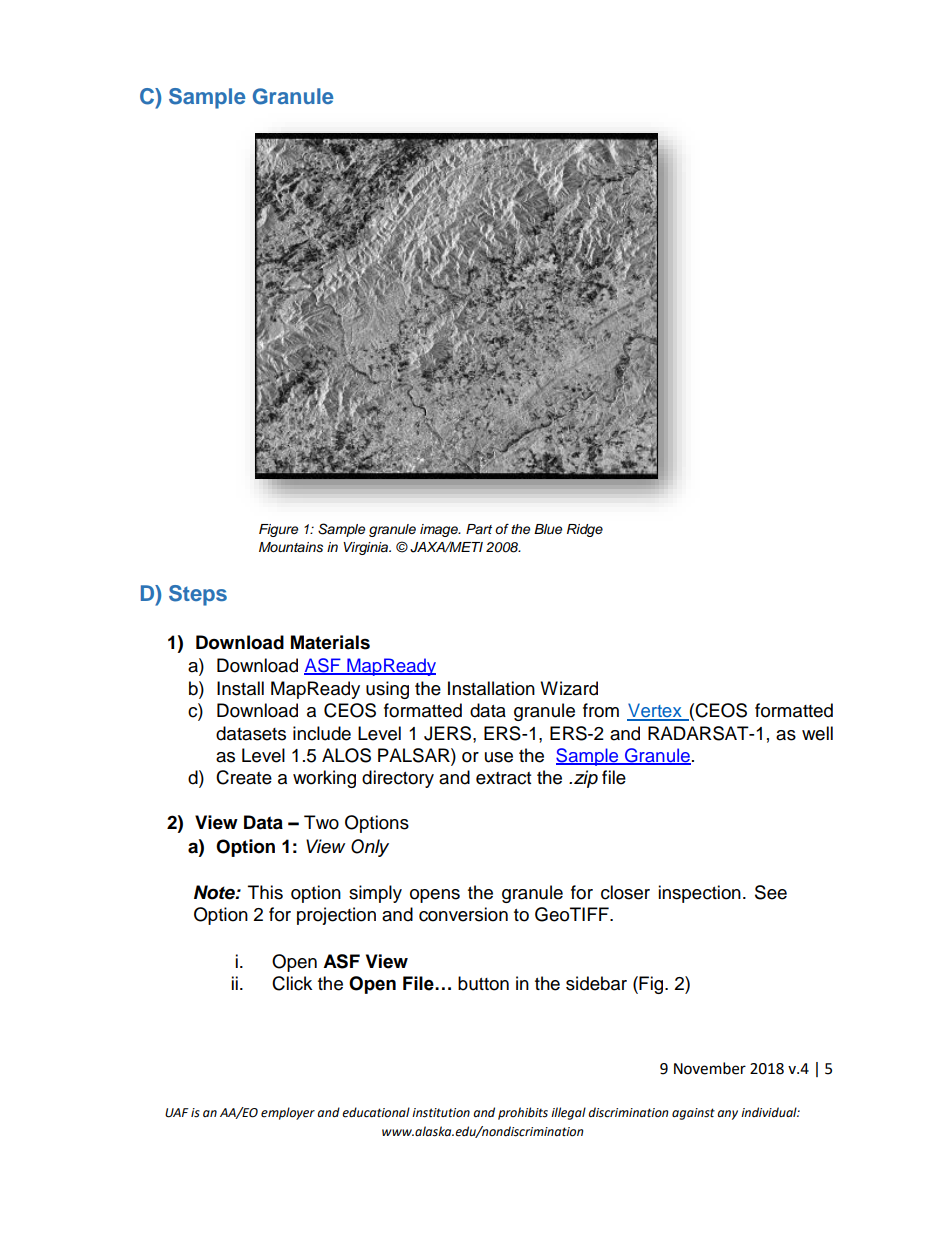 The width and height of the screenshot is (952, 1233). What do you see at coordinates (291, 547) in the screenshot?
I see `Mountains` at bounding box center [291, 547].
